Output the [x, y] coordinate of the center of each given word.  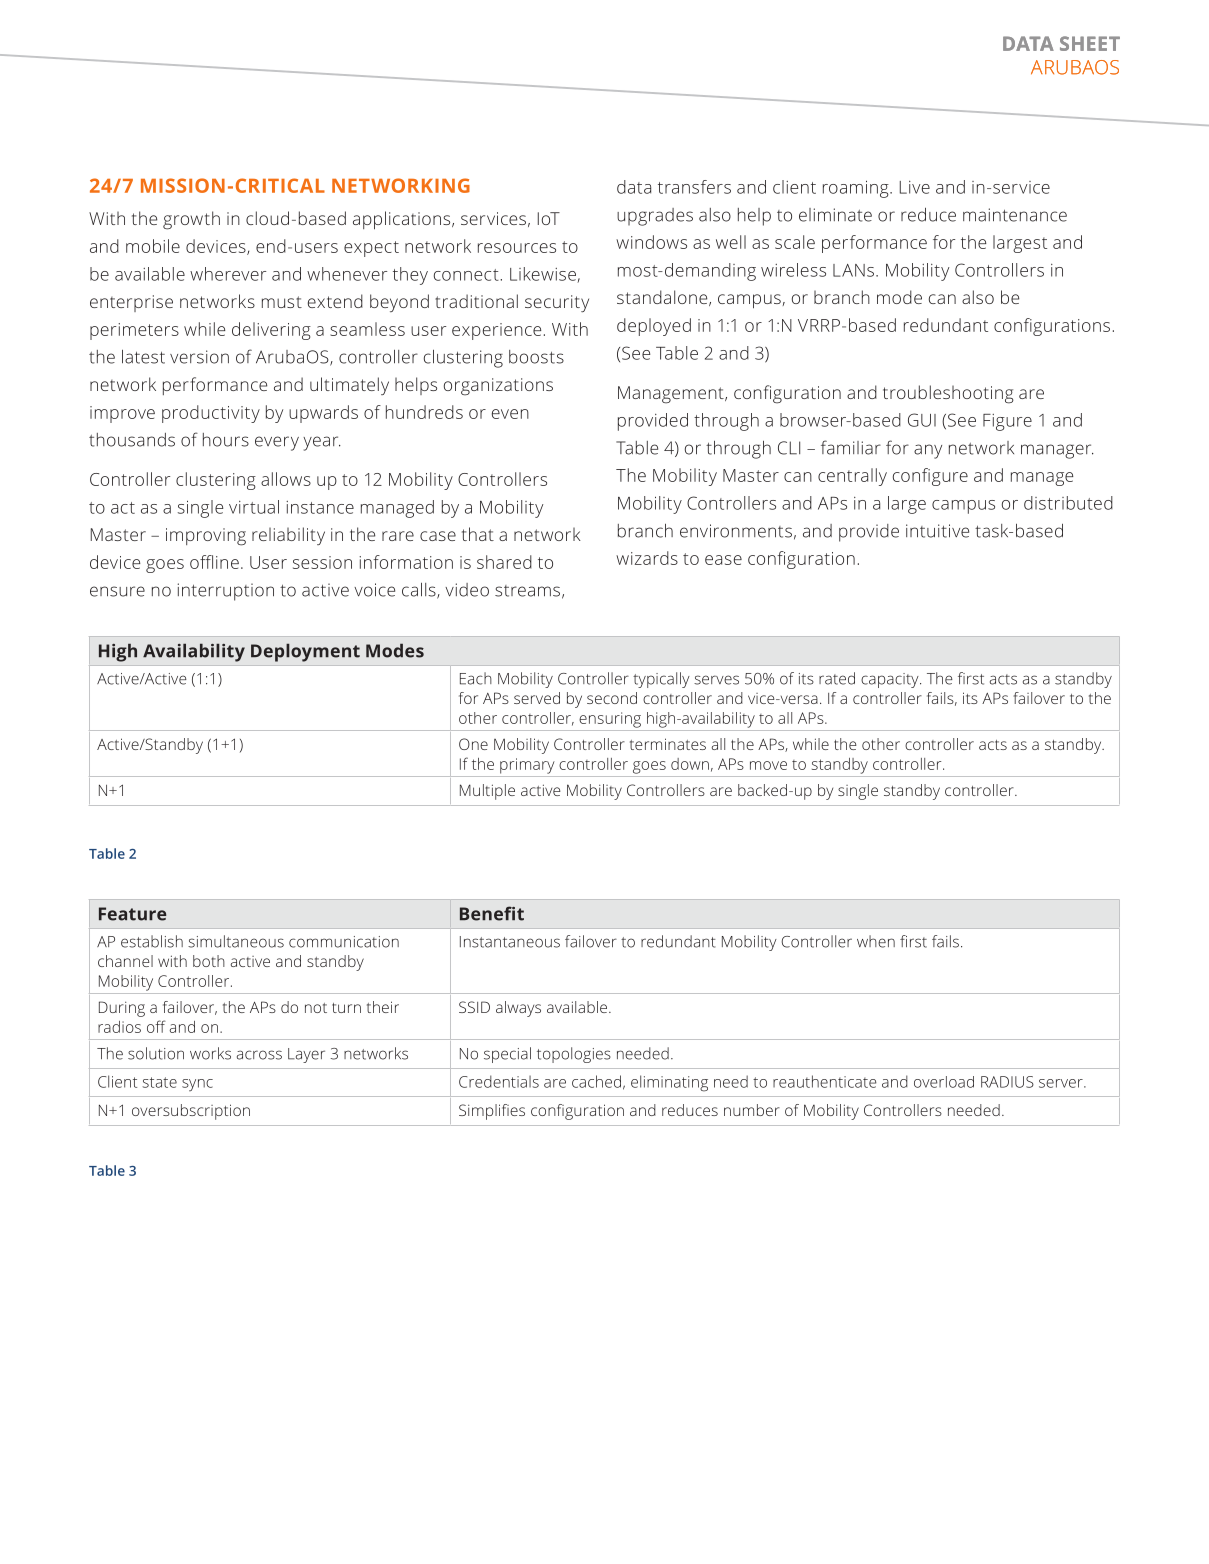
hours [226, 440]
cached [596, 1081]
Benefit [492, 913]
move [768, 765]
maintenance [1015, 215]
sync [197, 1085]
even [510, 414]
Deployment [305, 653]
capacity [891, 680]
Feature [132, 914]
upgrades [655, 217]
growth [191, 220]
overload [944, 1082]
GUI [922, 420]
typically [661, 680]
